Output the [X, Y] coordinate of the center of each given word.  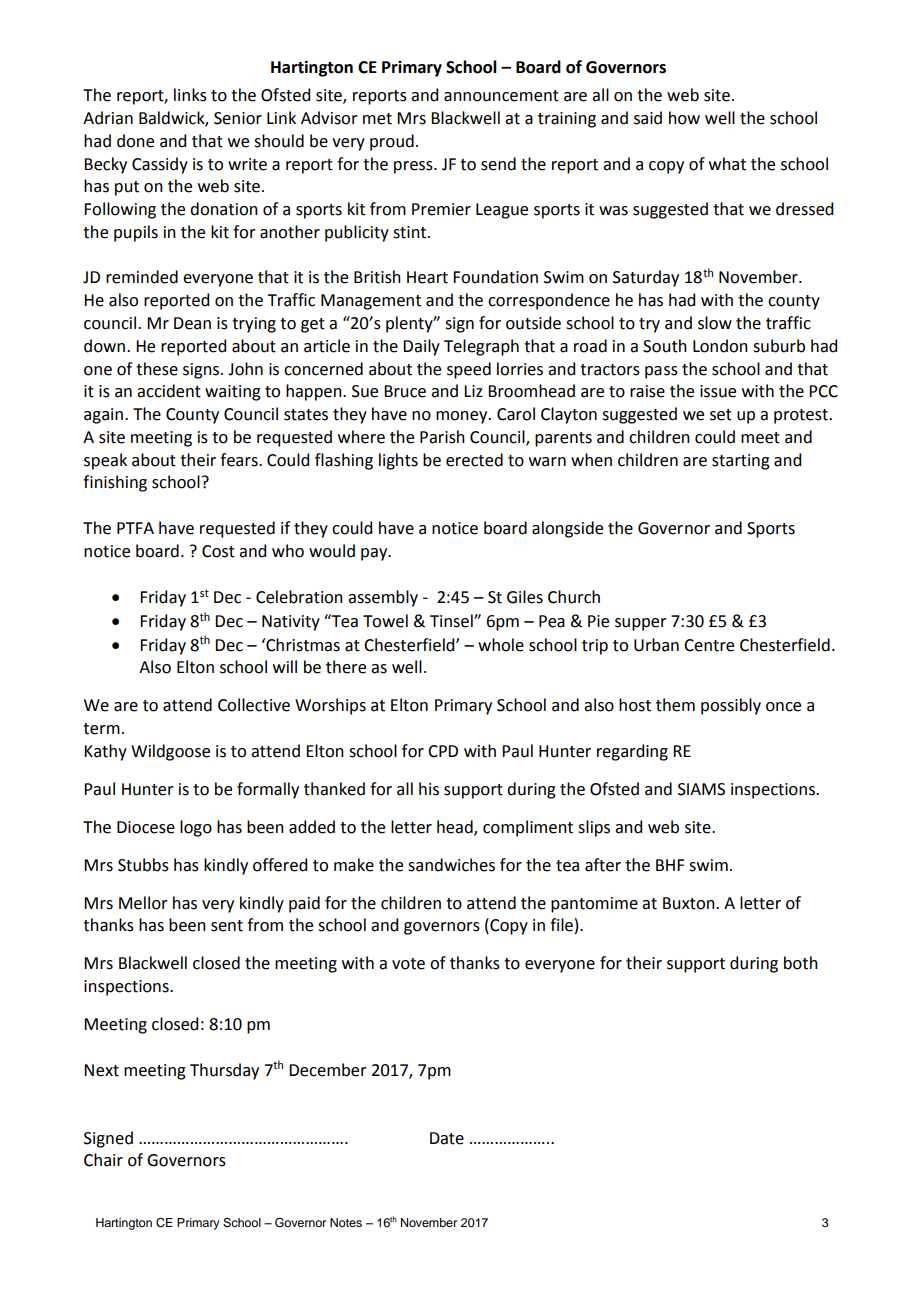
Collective [254, 705]
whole [501, 645]
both [801, 963]
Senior [238, 118]
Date [447, 1138]
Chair [103, 1160]
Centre [709, 645]
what [727, 164]
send [498, 164]
